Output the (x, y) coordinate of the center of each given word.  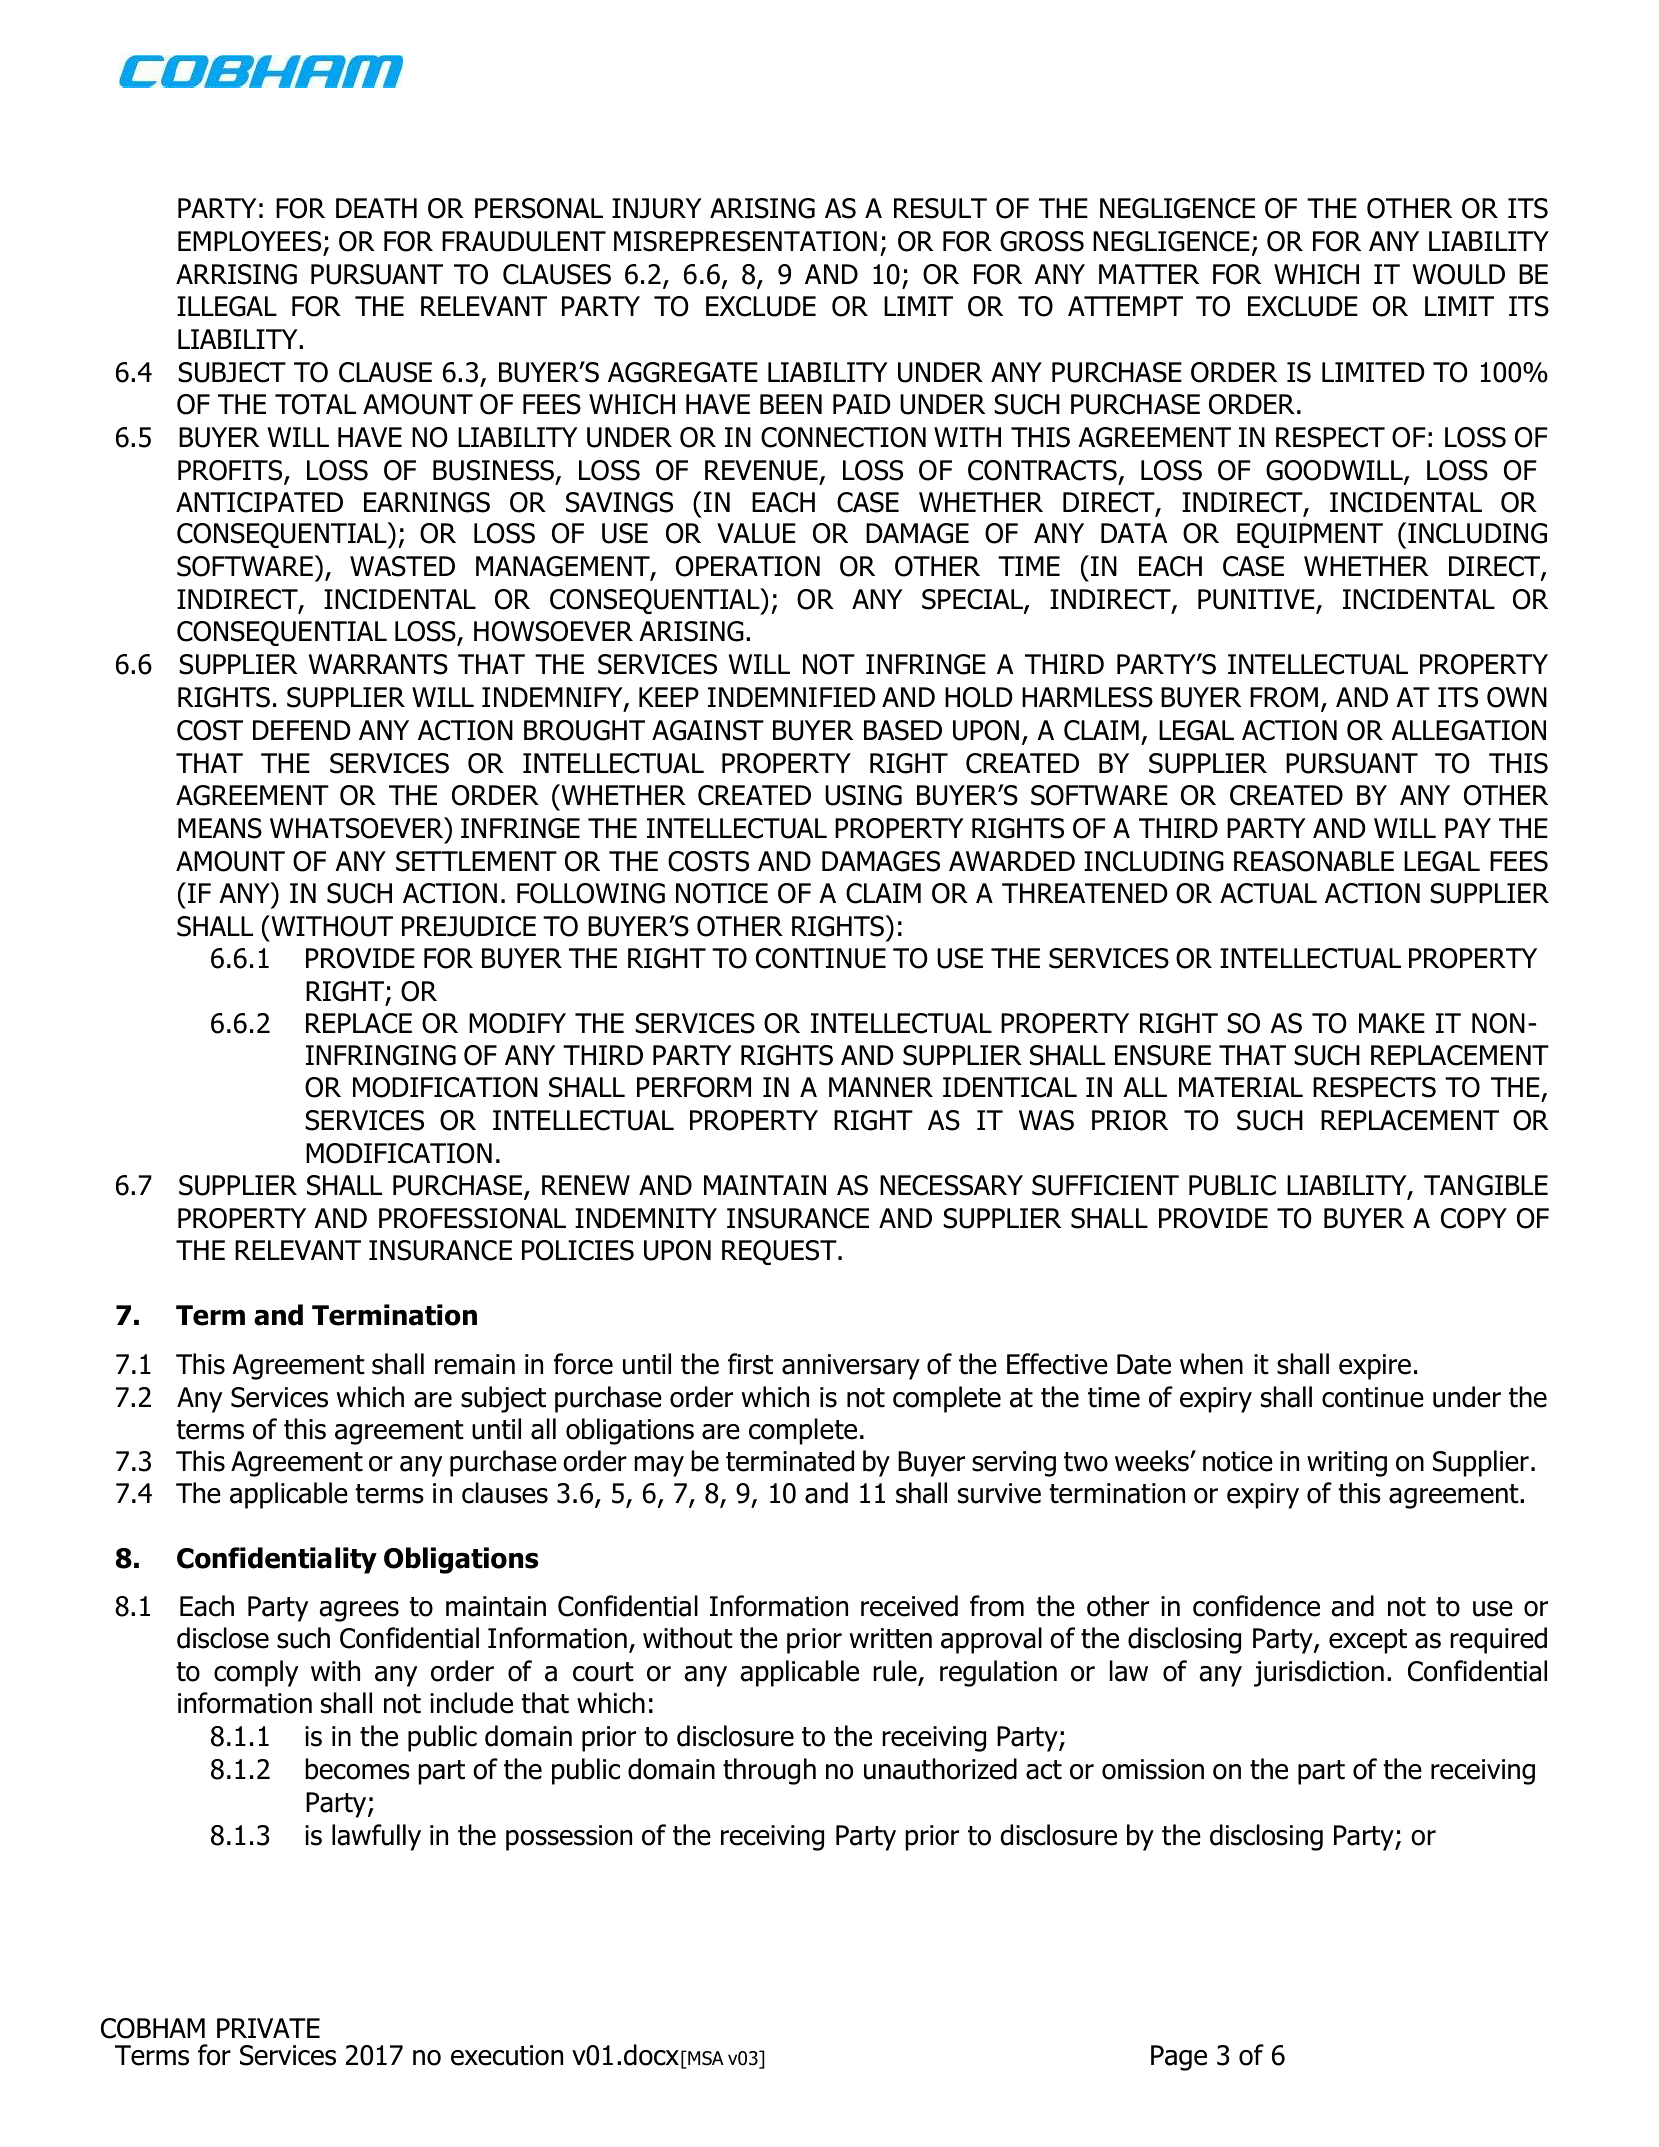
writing (1347, 1464)
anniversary (851, 1367)
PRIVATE (268, 2028)
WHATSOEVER (358, 828)
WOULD (1458, 274)
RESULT (940, 208)
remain (475, 1364)
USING (863, 795)
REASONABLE (1314, 861)
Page (1179, 2058)
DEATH (376, 208)
